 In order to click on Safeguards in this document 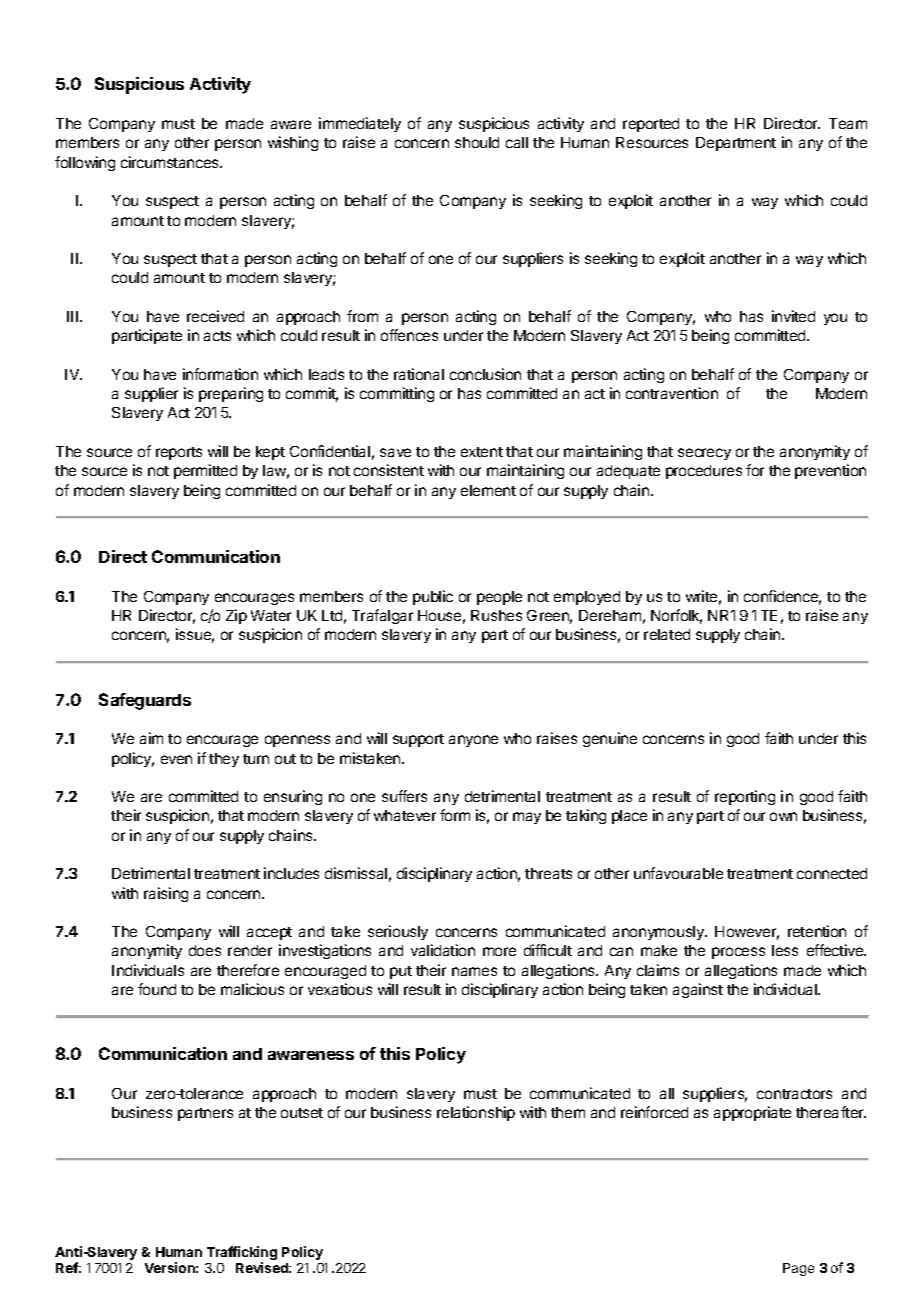, I will do `click(145, 701)`.
